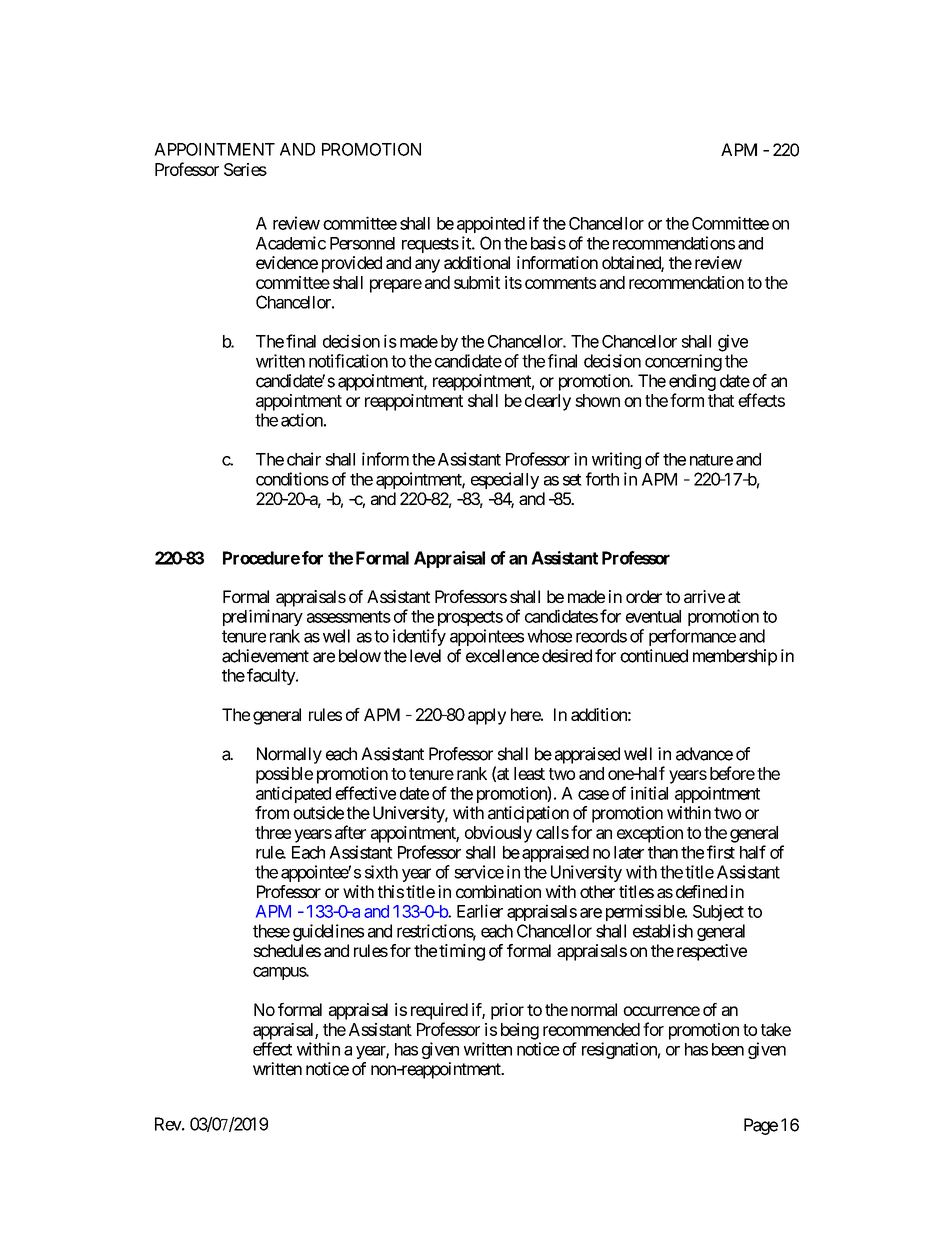 This page has height=1233, width=952. Describe the element at coordinates (348, 361) in the page. I see `notification` at that location.
